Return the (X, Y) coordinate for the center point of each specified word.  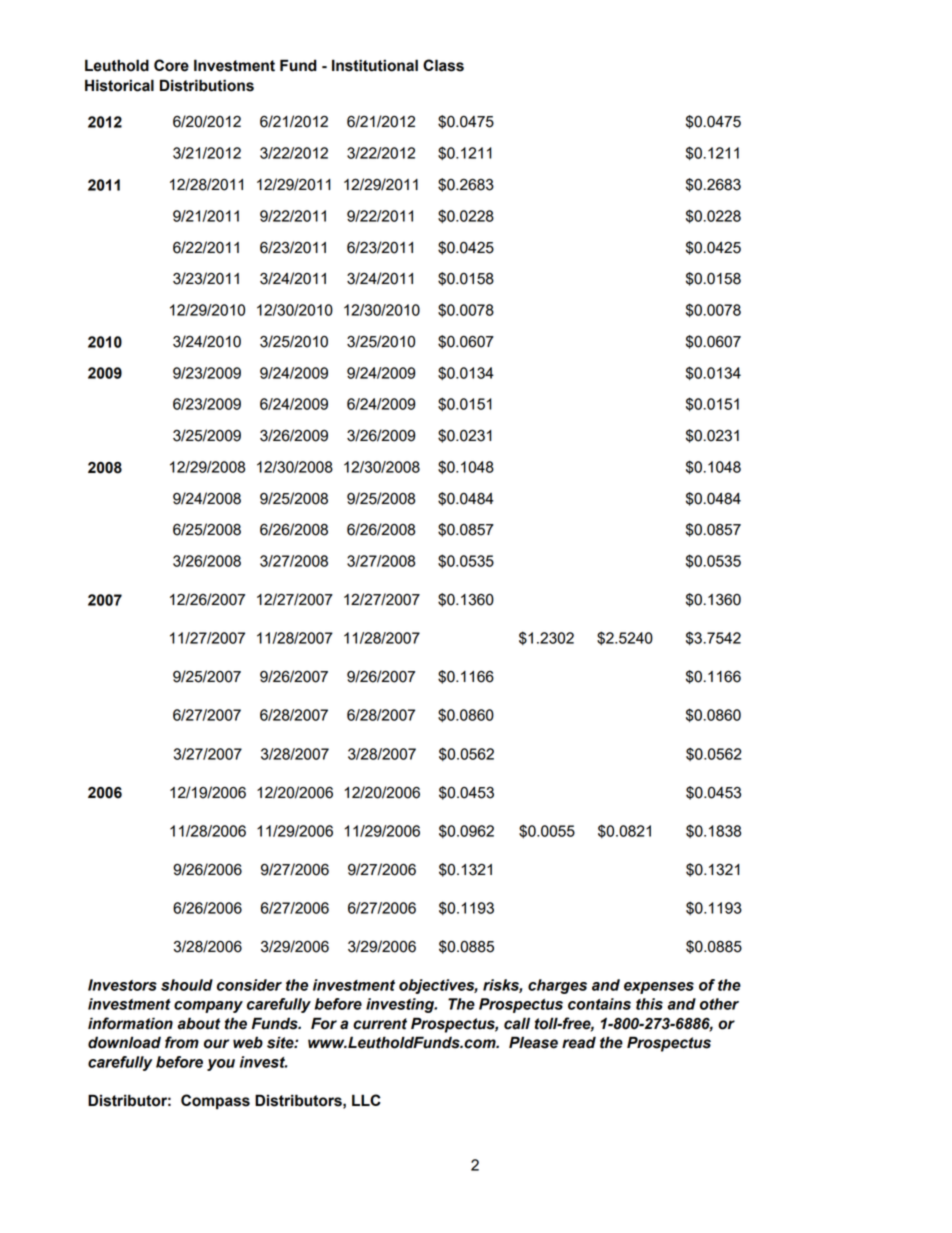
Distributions (207, 85)
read (579, 1042)
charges (557, 986)
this (649, 1004)
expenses (659, 988)
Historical (119, 85)
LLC (366, 1100)
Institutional (375, 65)
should (187, 985)
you (221, 1065)
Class (443, 65)
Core (171, 65)
